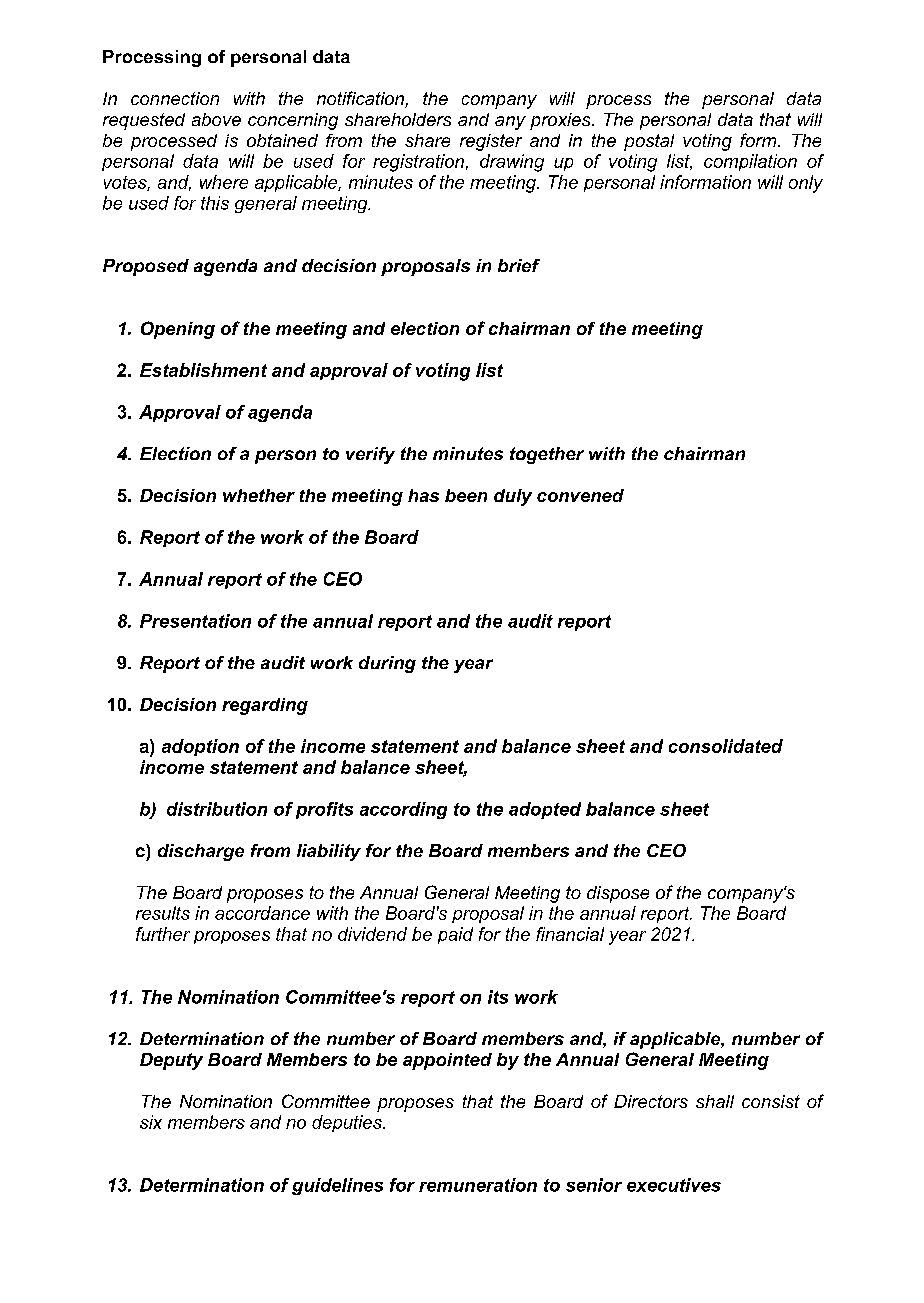 Image resolution: width=924 pixels, height=1303 pixels. Describe the element at coordinates (455, 935) in the image. I see `paid` at that location.
